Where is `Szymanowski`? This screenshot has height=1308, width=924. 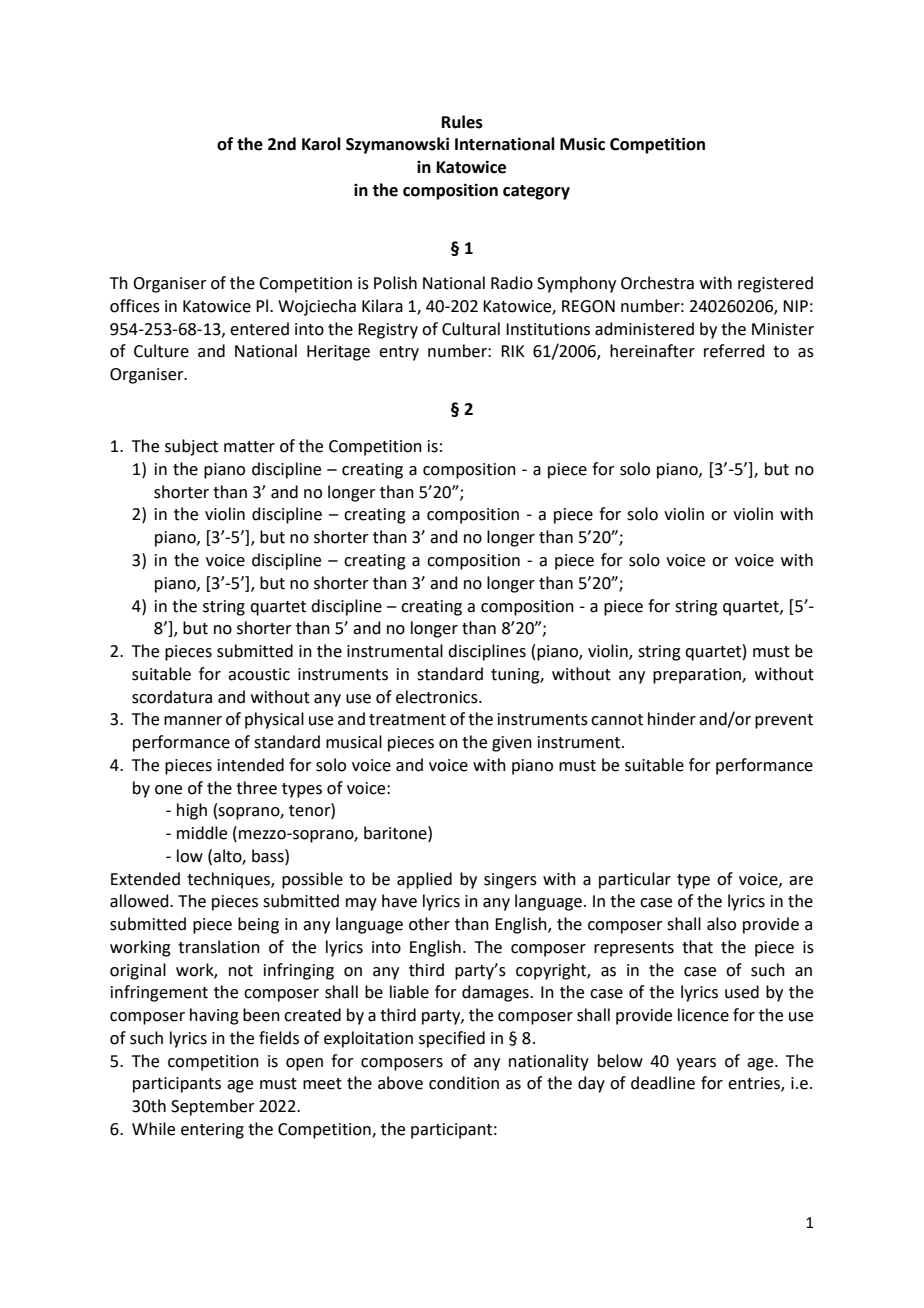 Szymanowski is located at coordinates (397, 145).
